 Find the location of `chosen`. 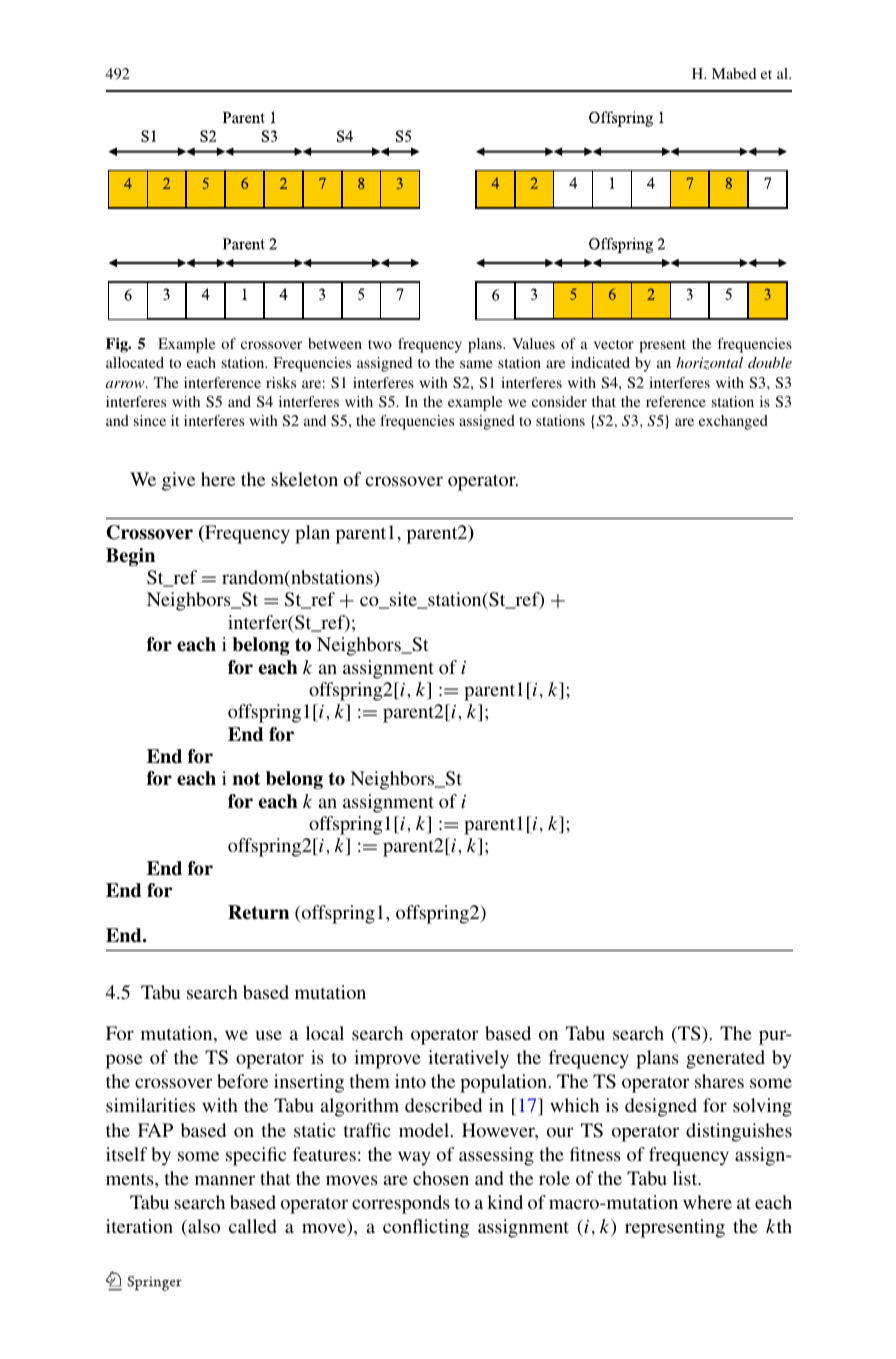

chosen is located at coordinates (441, 1178).
